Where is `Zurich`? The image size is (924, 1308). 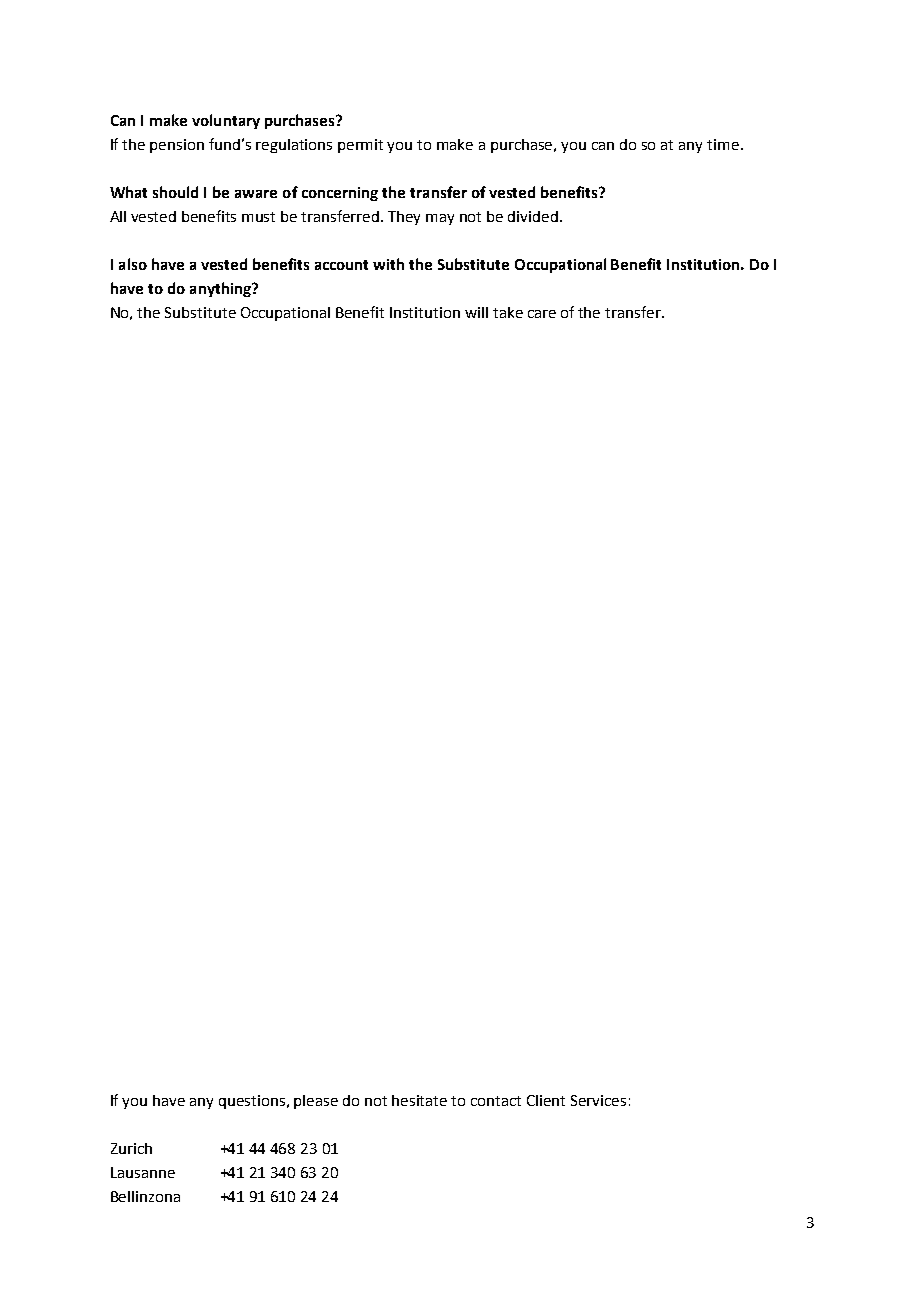
Zurich is located at coordinates (131, 1148).
